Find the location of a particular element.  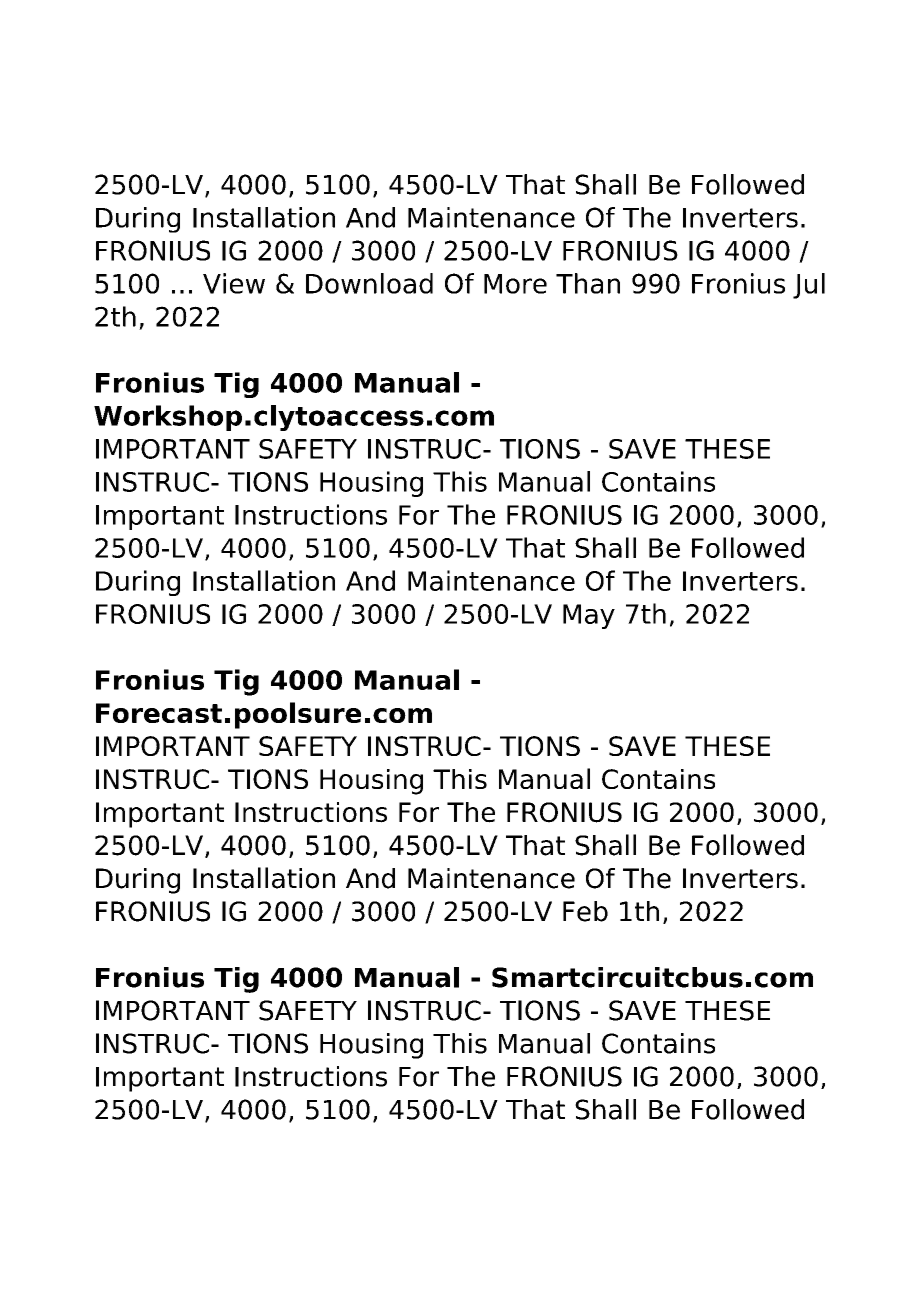

More is located at coordinates (515, 284).
